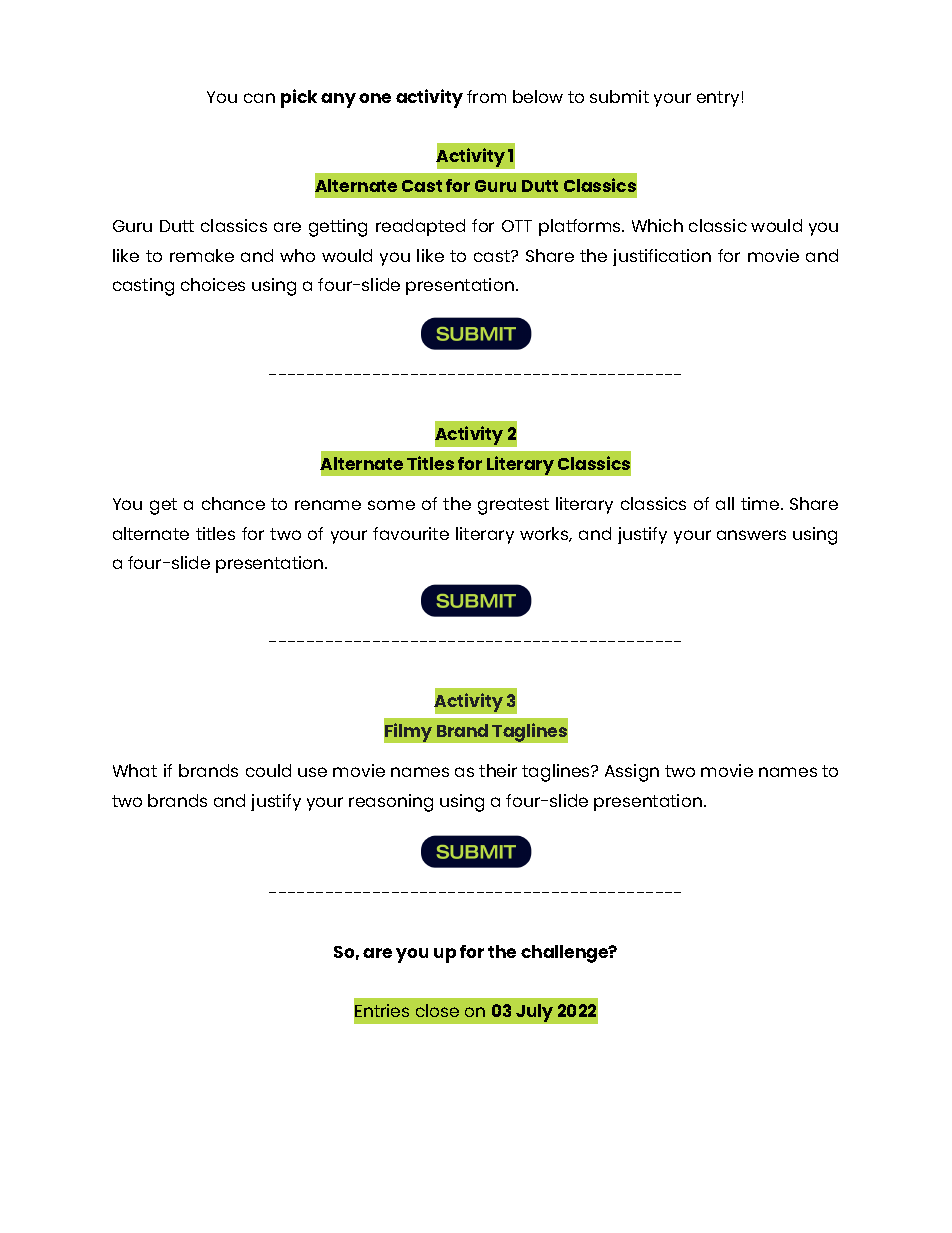 The width and height of the page is (952, 1233). What do you see at coordinates (437, 1010) in the page?
I see `close` at bounding box center [437, 1010].
